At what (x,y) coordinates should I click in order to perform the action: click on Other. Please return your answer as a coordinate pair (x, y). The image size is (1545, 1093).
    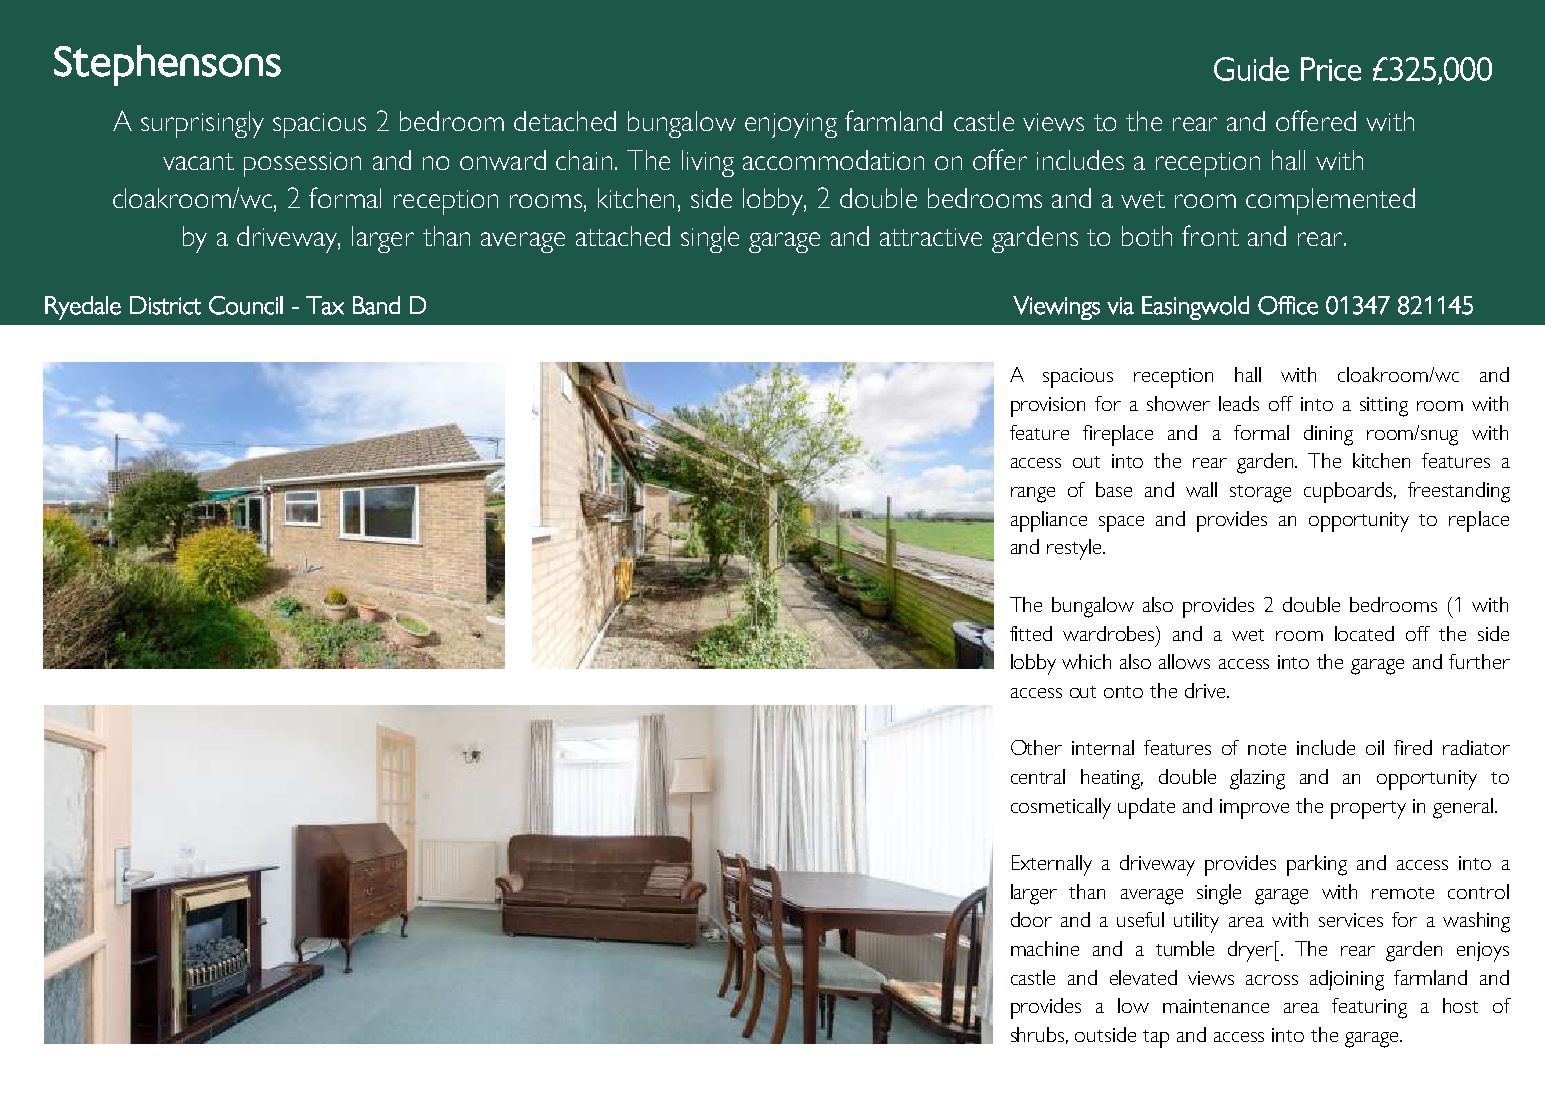
    Looking at the image, I should click on (1036, 747).
